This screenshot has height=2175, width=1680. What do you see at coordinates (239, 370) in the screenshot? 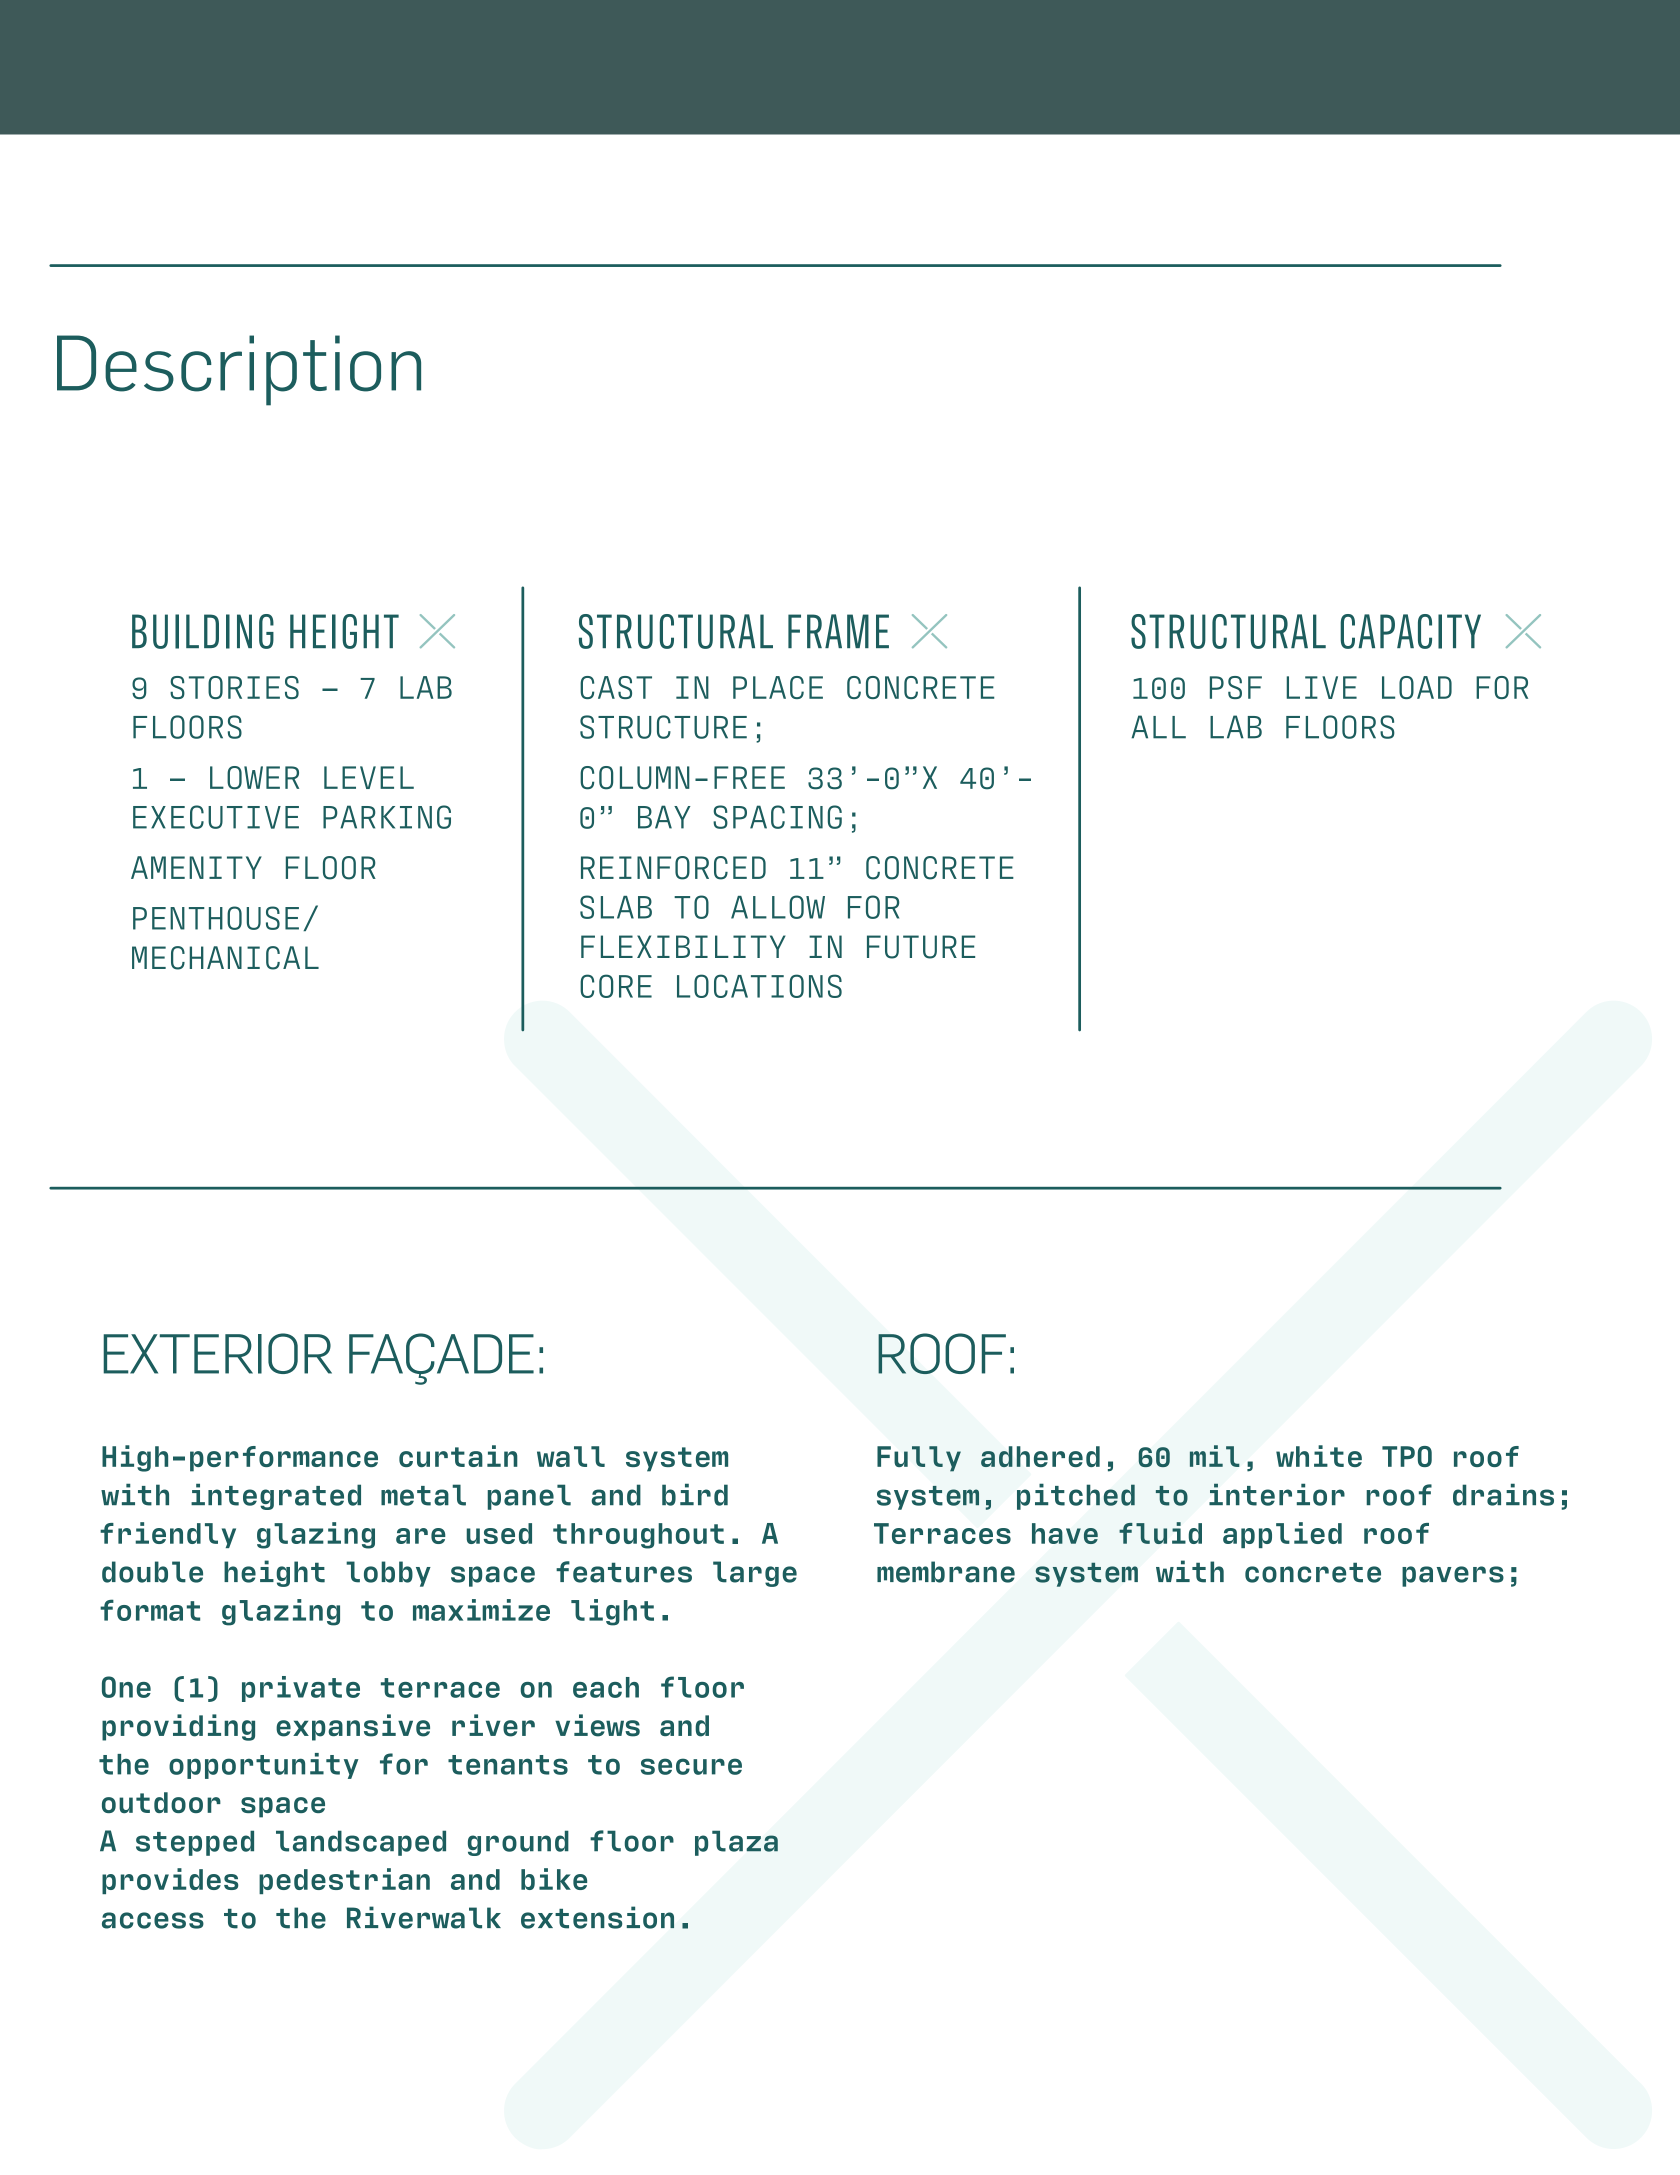
I see `Description` at bounding box center [239, 370].
